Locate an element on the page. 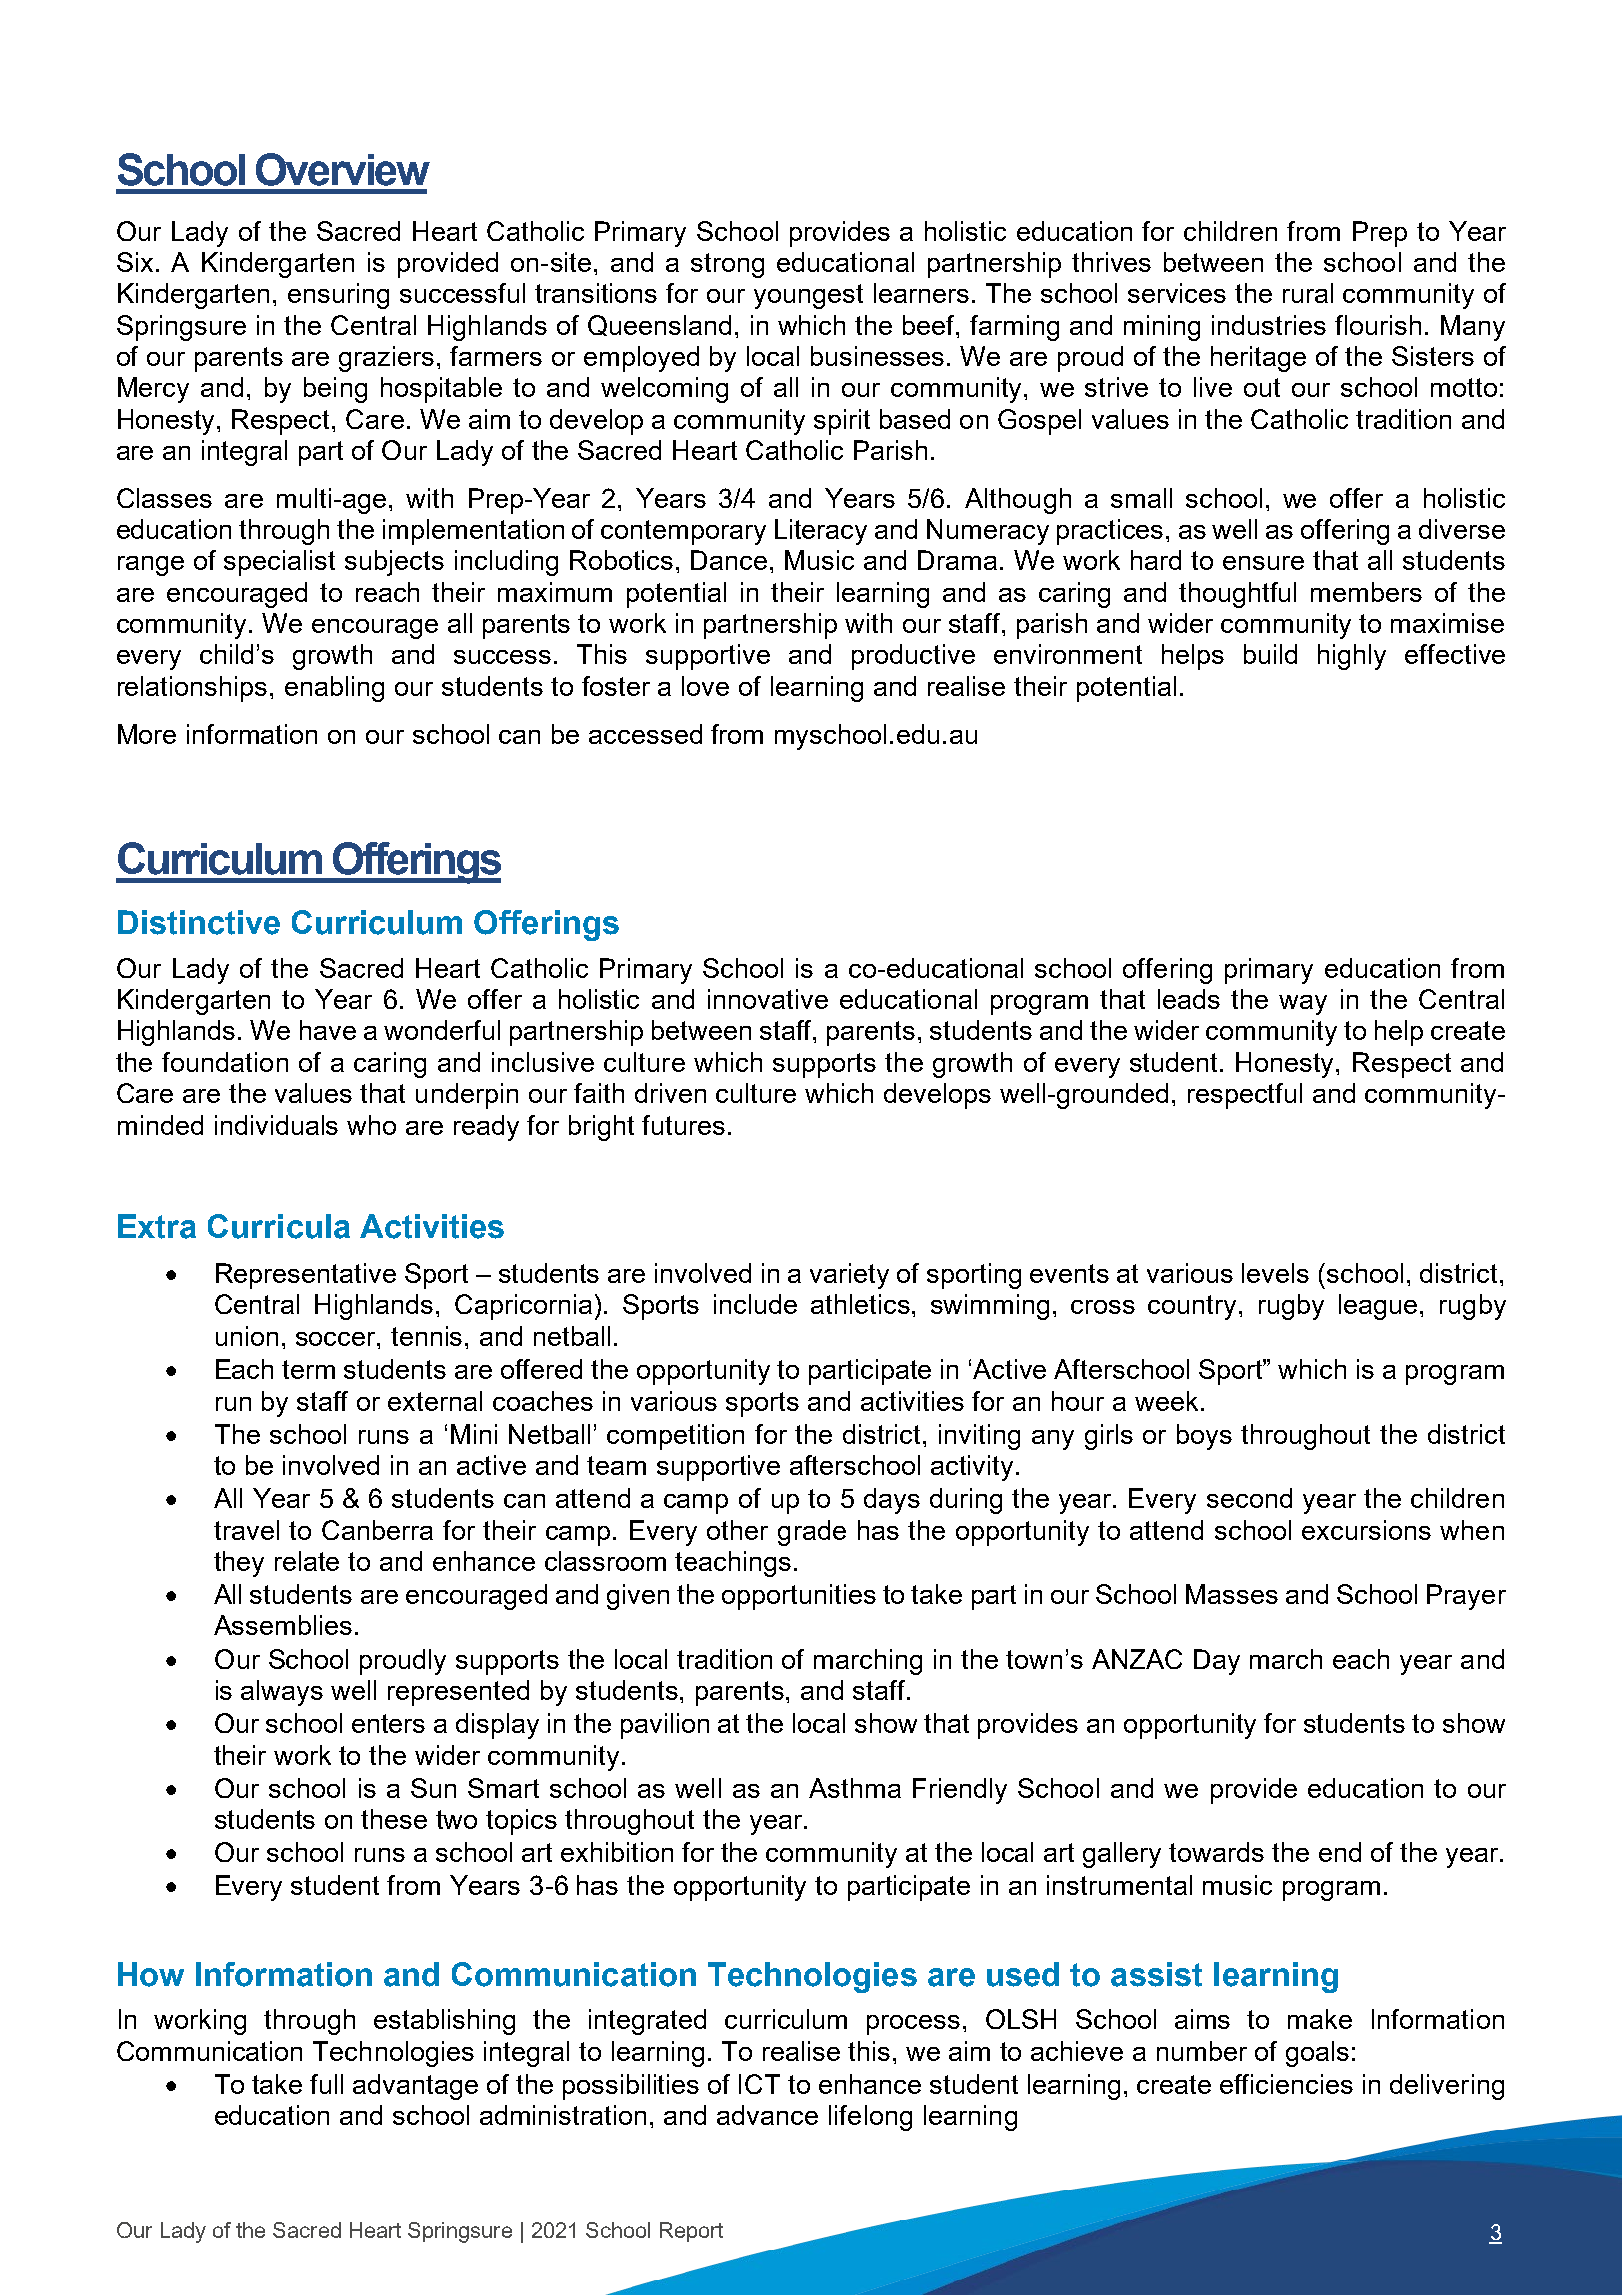 The width and height of the document is (1622, 2295). innovative is located at coordinates (768, 999).
